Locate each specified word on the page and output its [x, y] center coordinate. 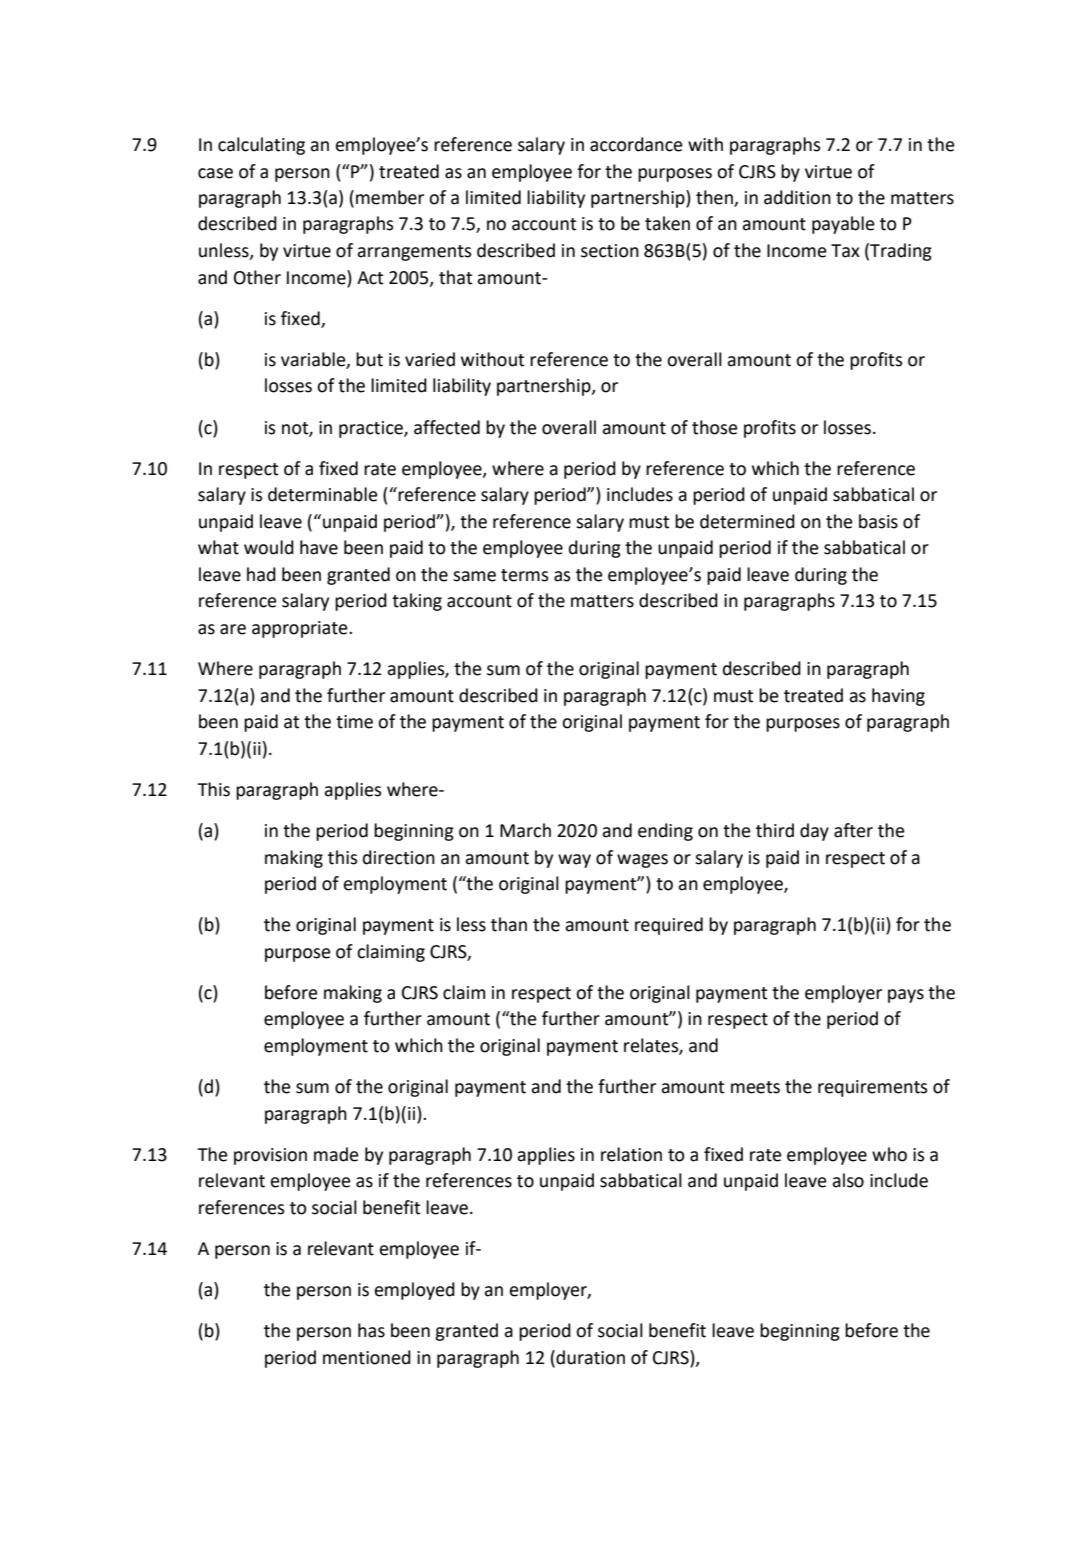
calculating [261, 146]
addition [797, 197]
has [371, 1330]
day [814, 832]
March [525, 830]
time [354, 722]
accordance [636, 144]
